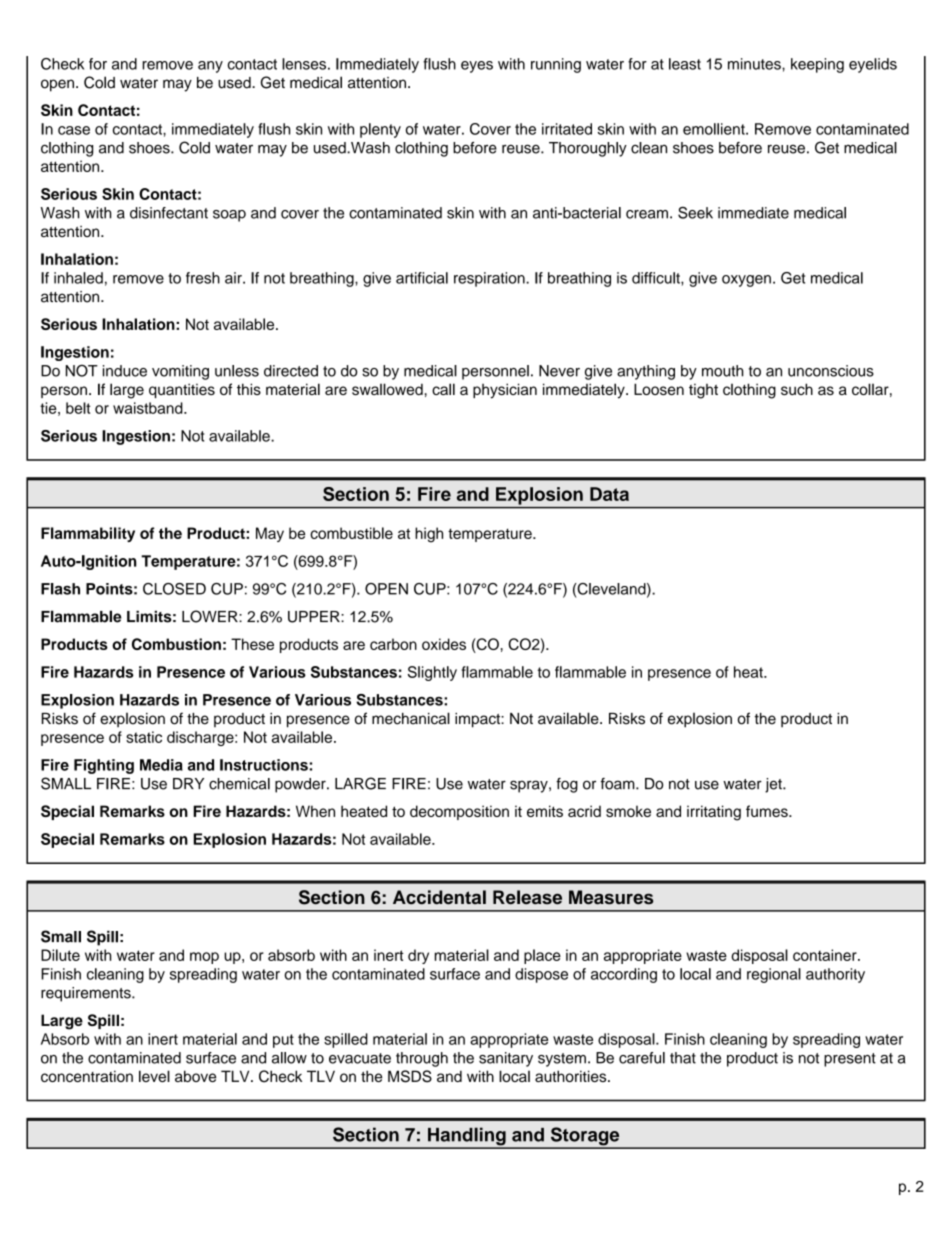 This page has width=952, height=1233. Describe the element at coordinates (609, 494) in the page. I see `Data` at that location.
